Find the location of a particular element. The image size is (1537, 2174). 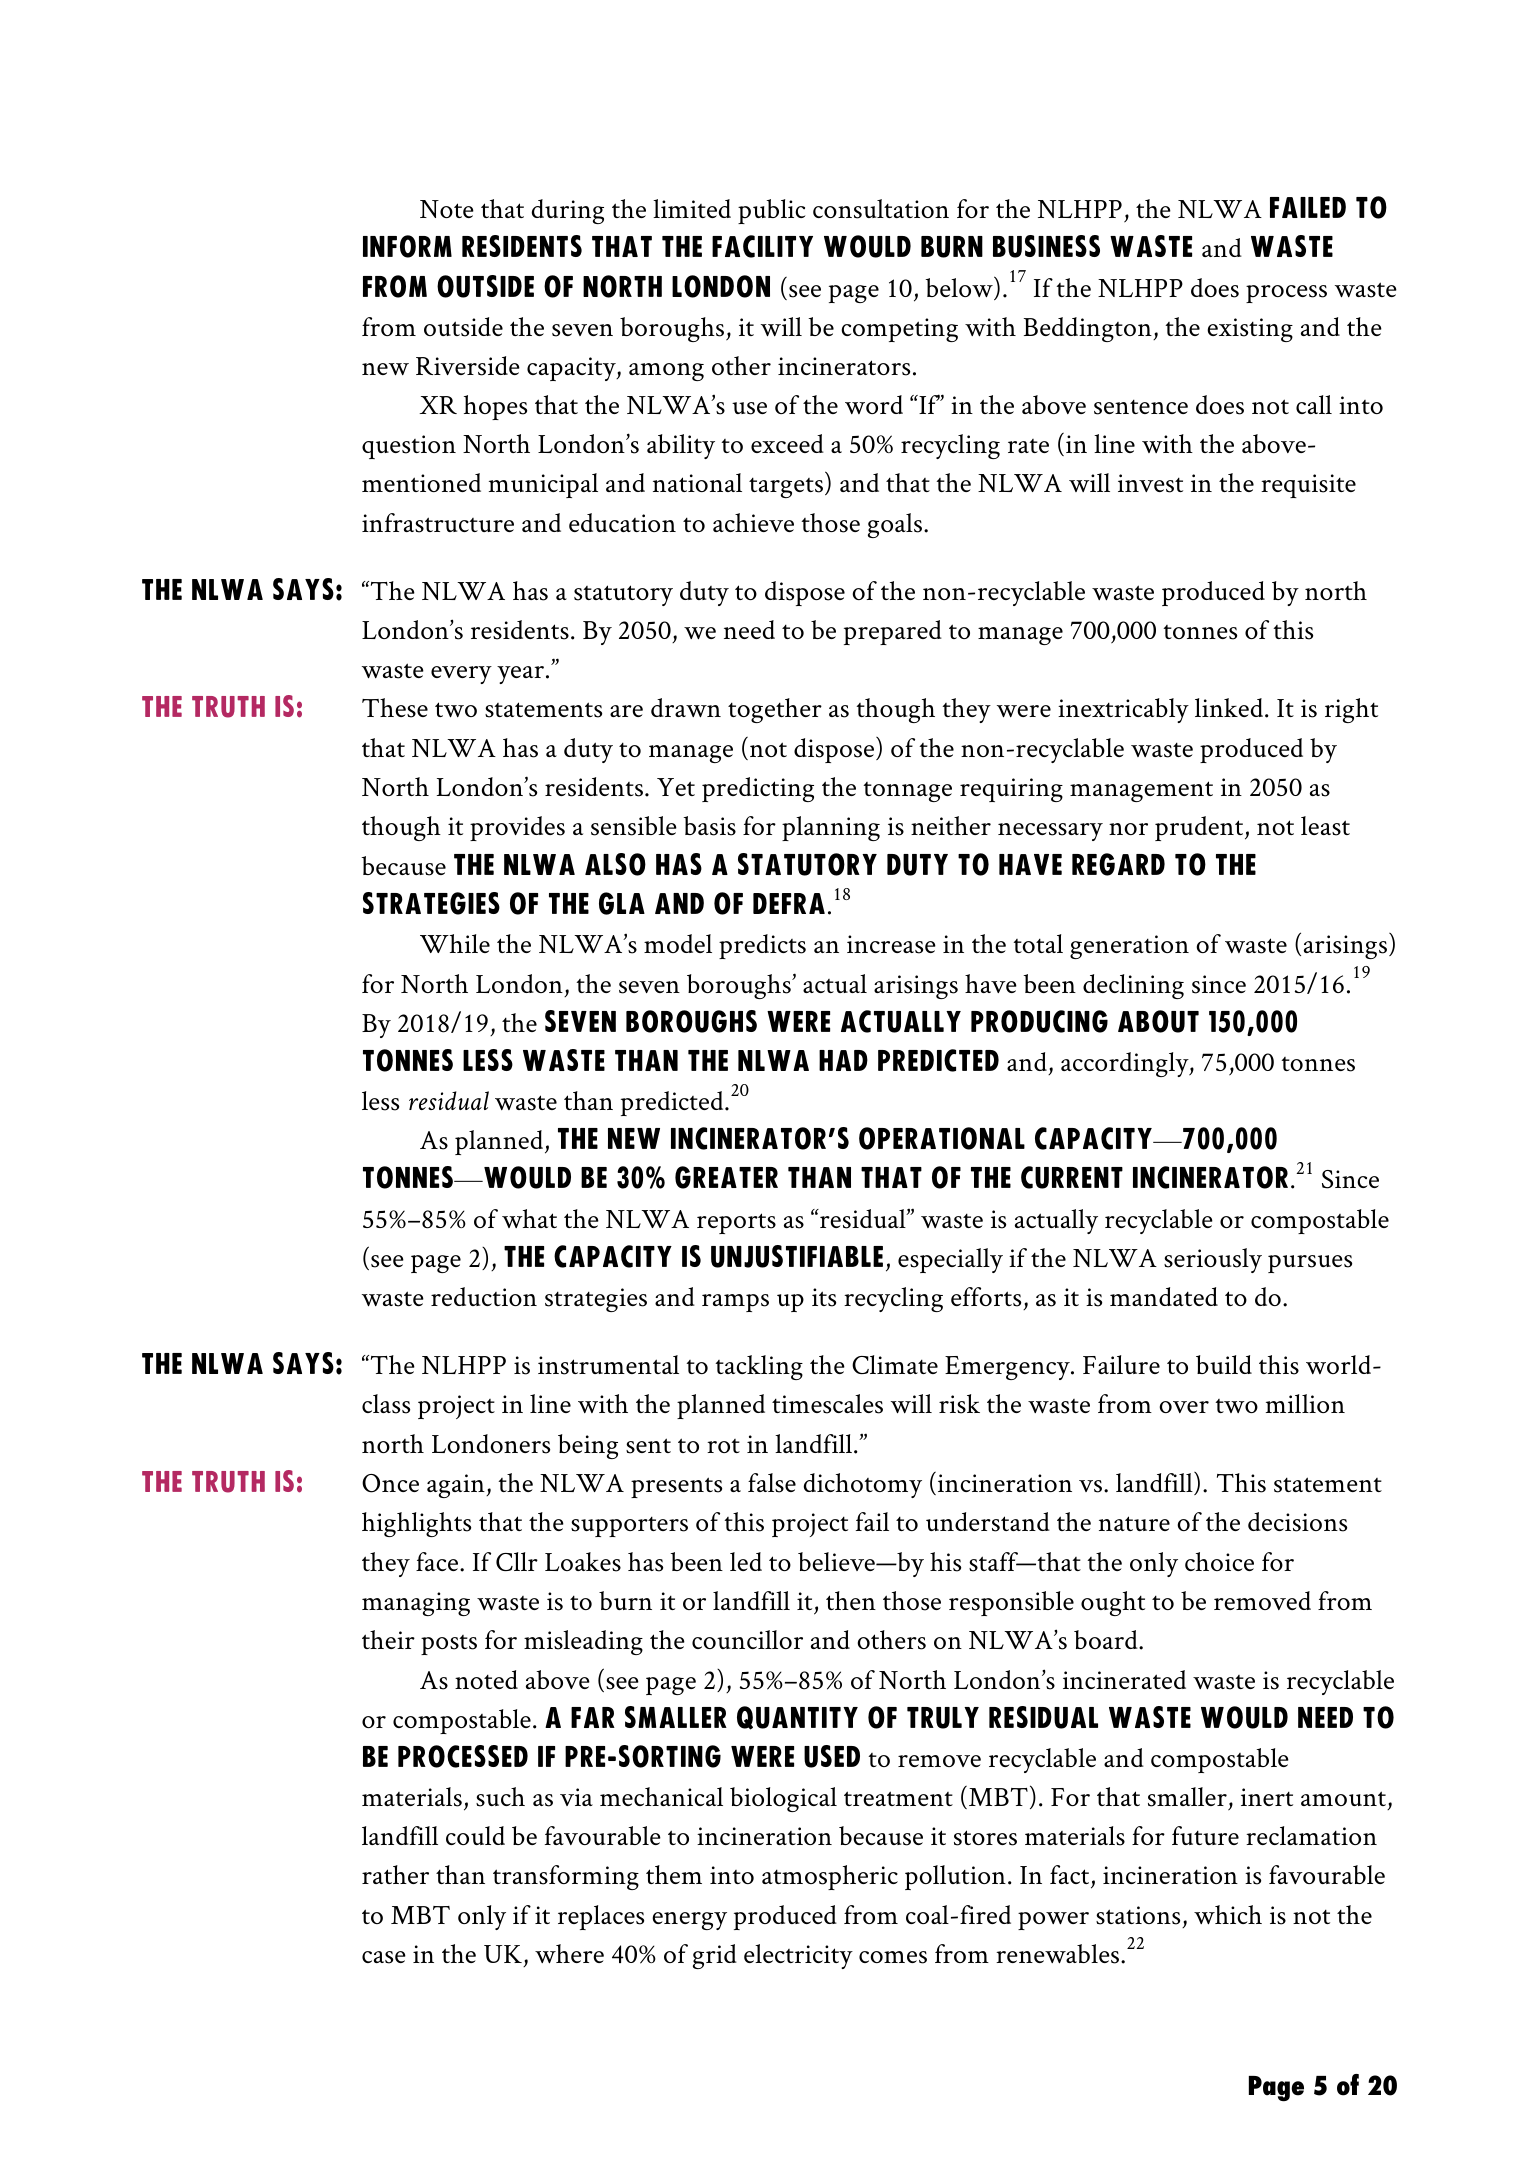

While is located at coordinates (455, 943).
